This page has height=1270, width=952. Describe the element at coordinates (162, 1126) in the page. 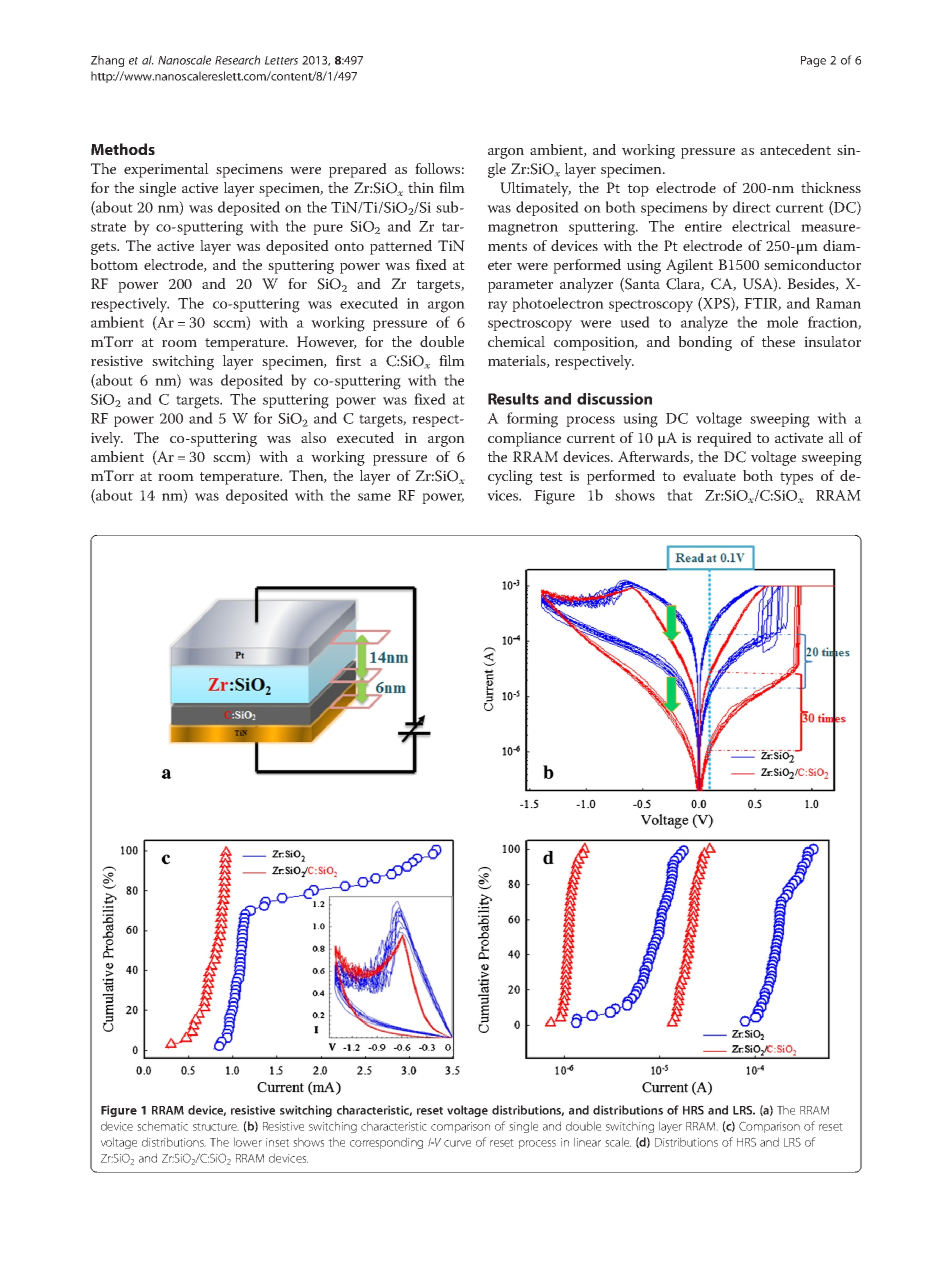

I see `schematic` at that location.
